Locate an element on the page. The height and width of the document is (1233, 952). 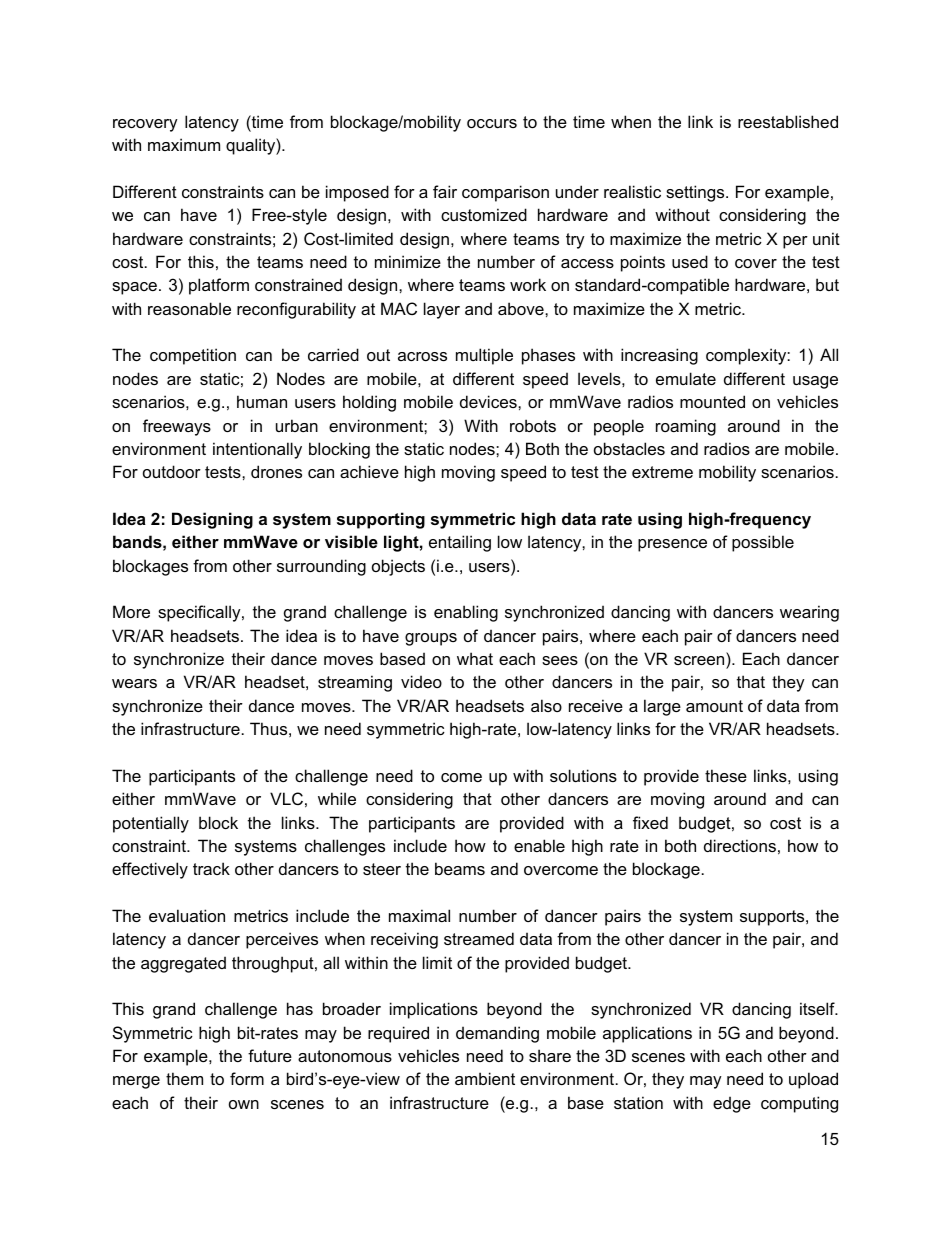
enabling is located at coordinates (466, 613).
